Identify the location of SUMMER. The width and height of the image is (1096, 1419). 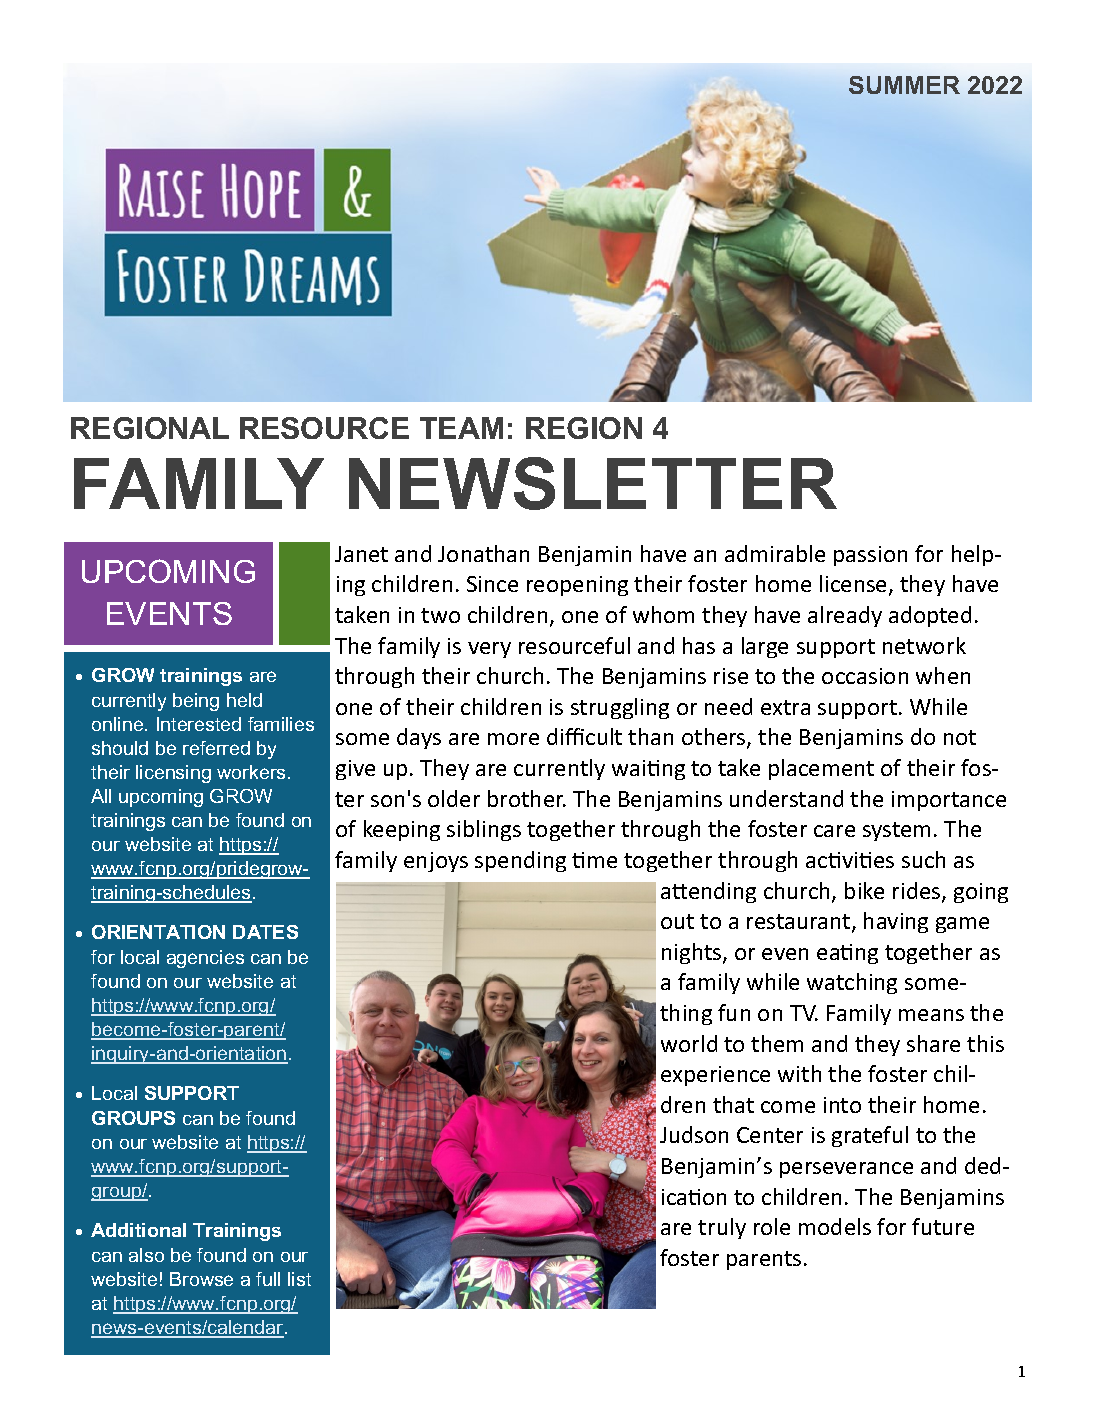
(904, 85).
